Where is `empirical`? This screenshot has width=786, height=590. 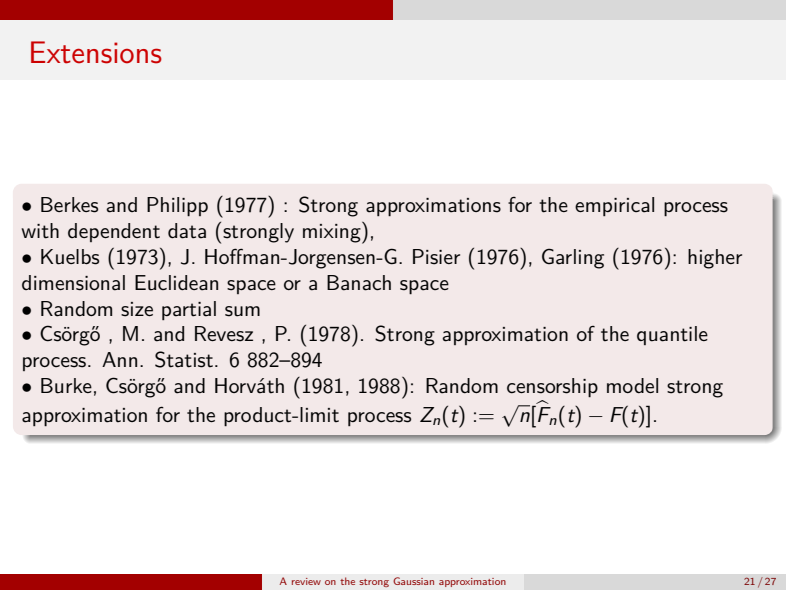
empirical is located at coordinates (614, 206).
